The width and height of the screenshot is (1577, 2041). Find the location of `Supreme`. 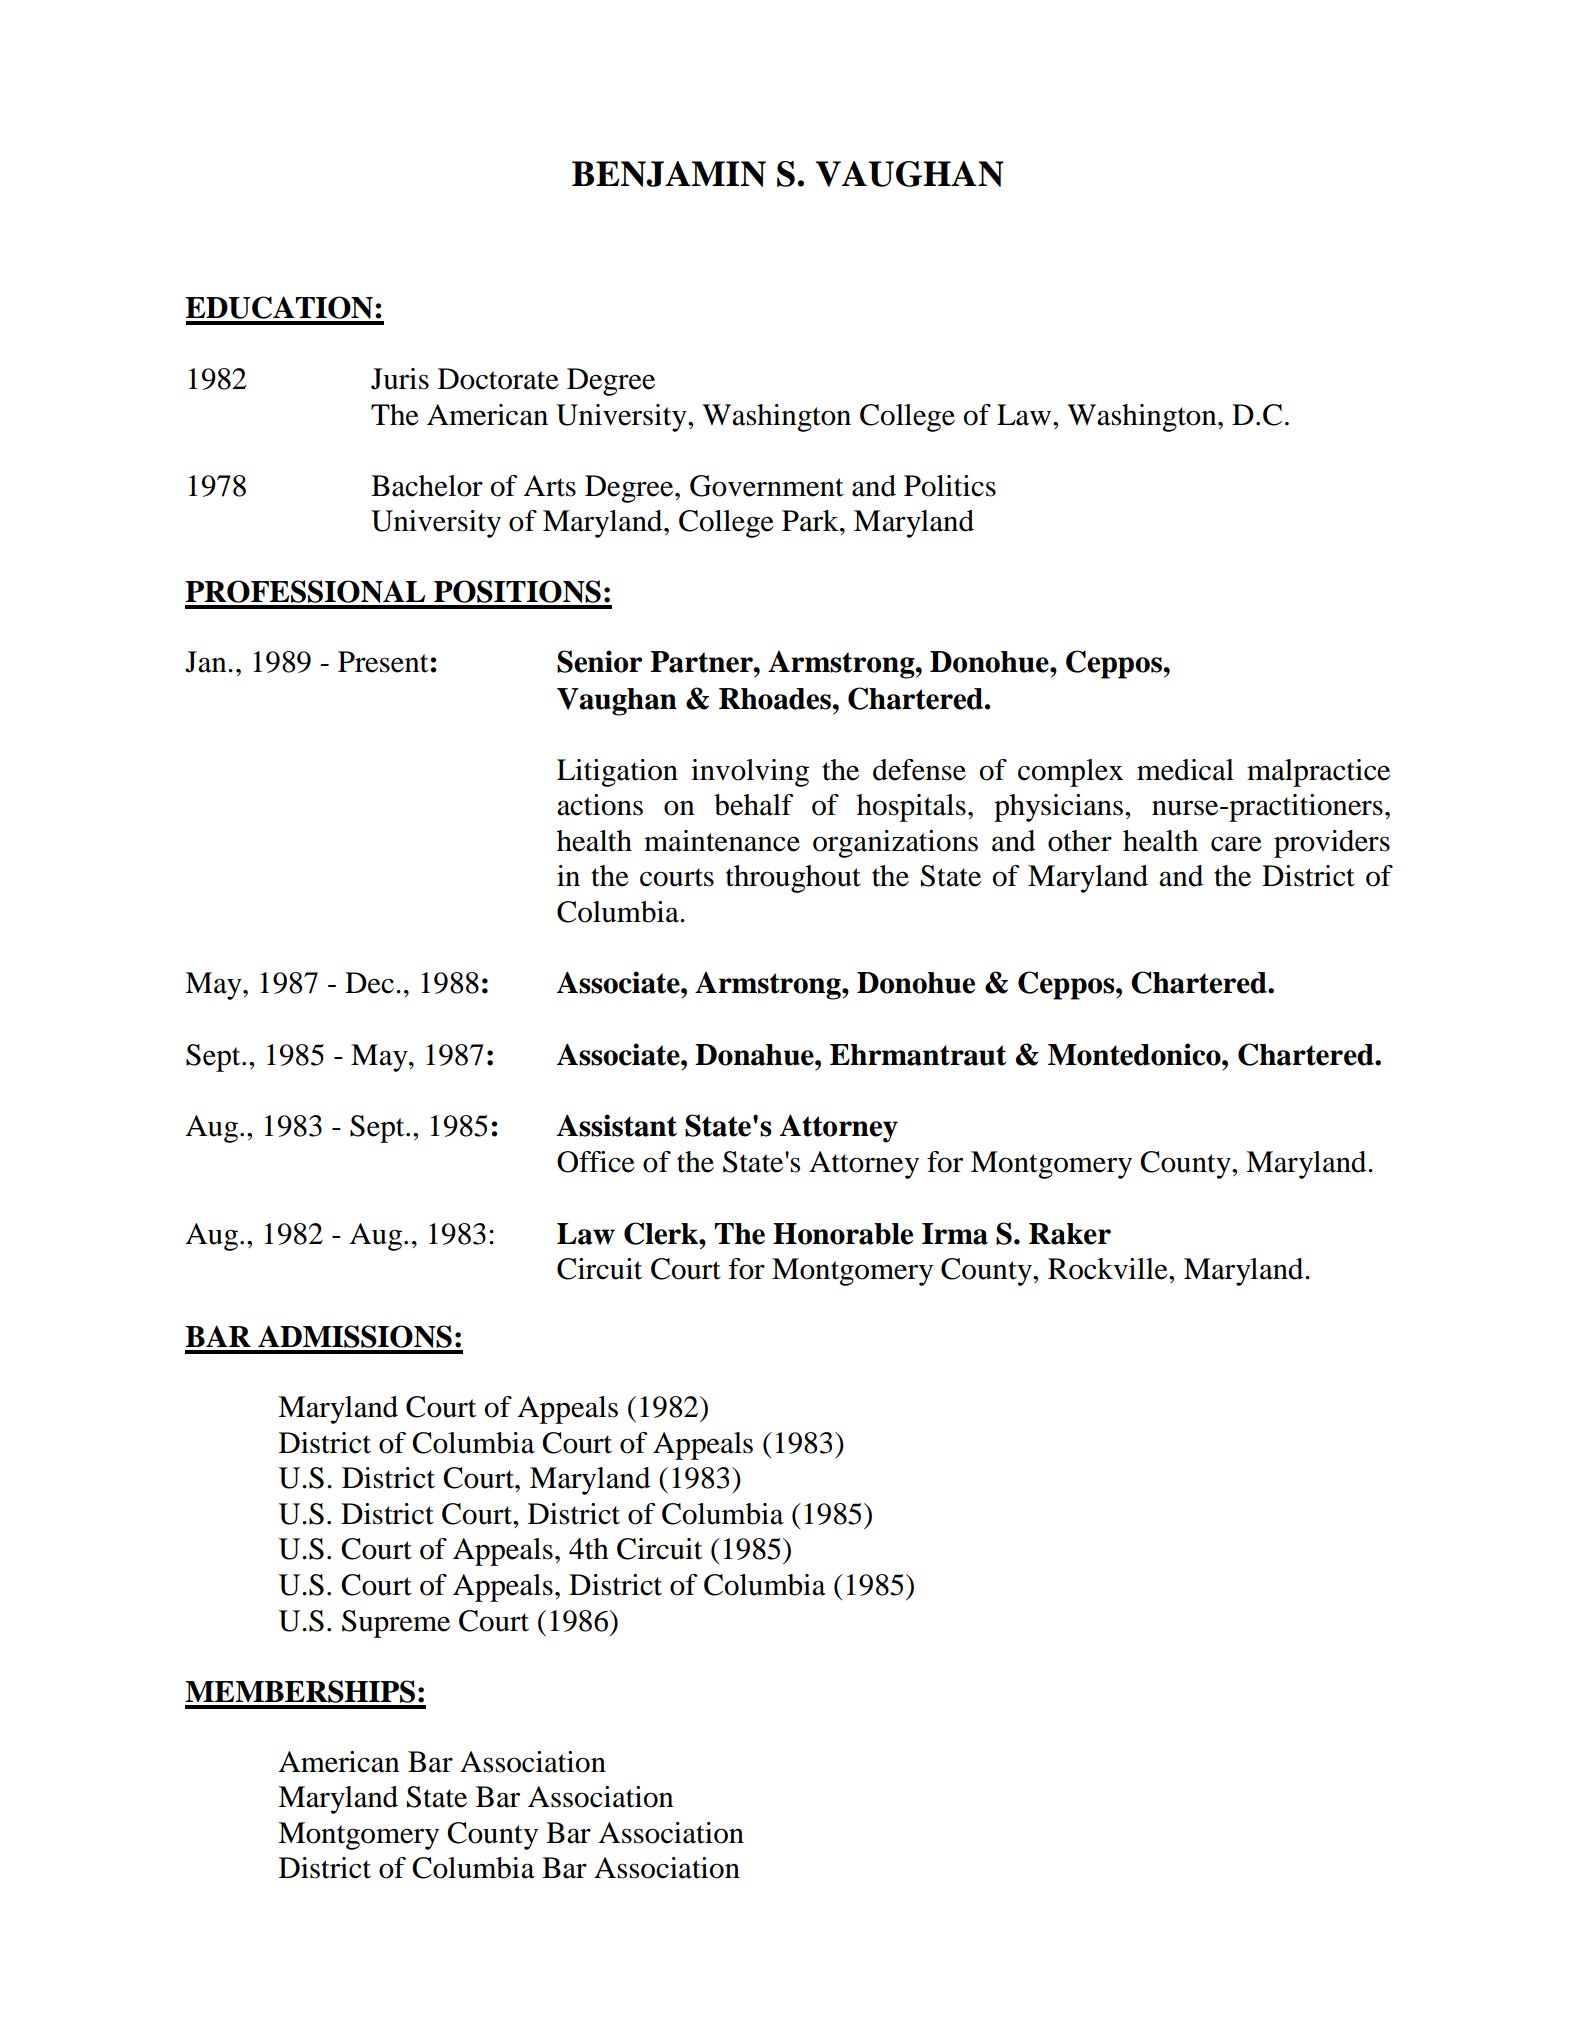

Supreme is located at coordinates (396, 1624).
